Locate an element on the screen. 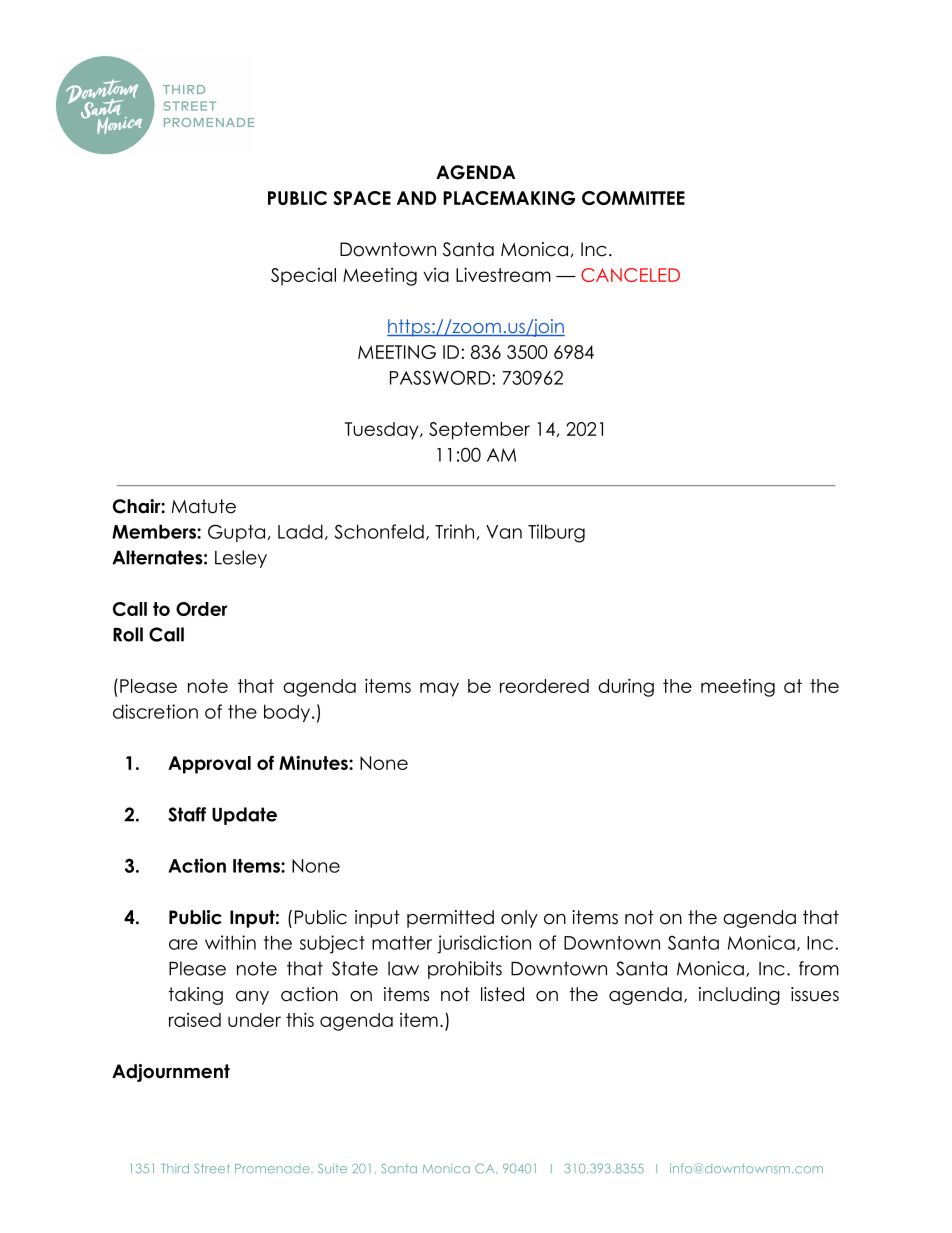  COMMITTEE is located at coordinates (633, 198).
